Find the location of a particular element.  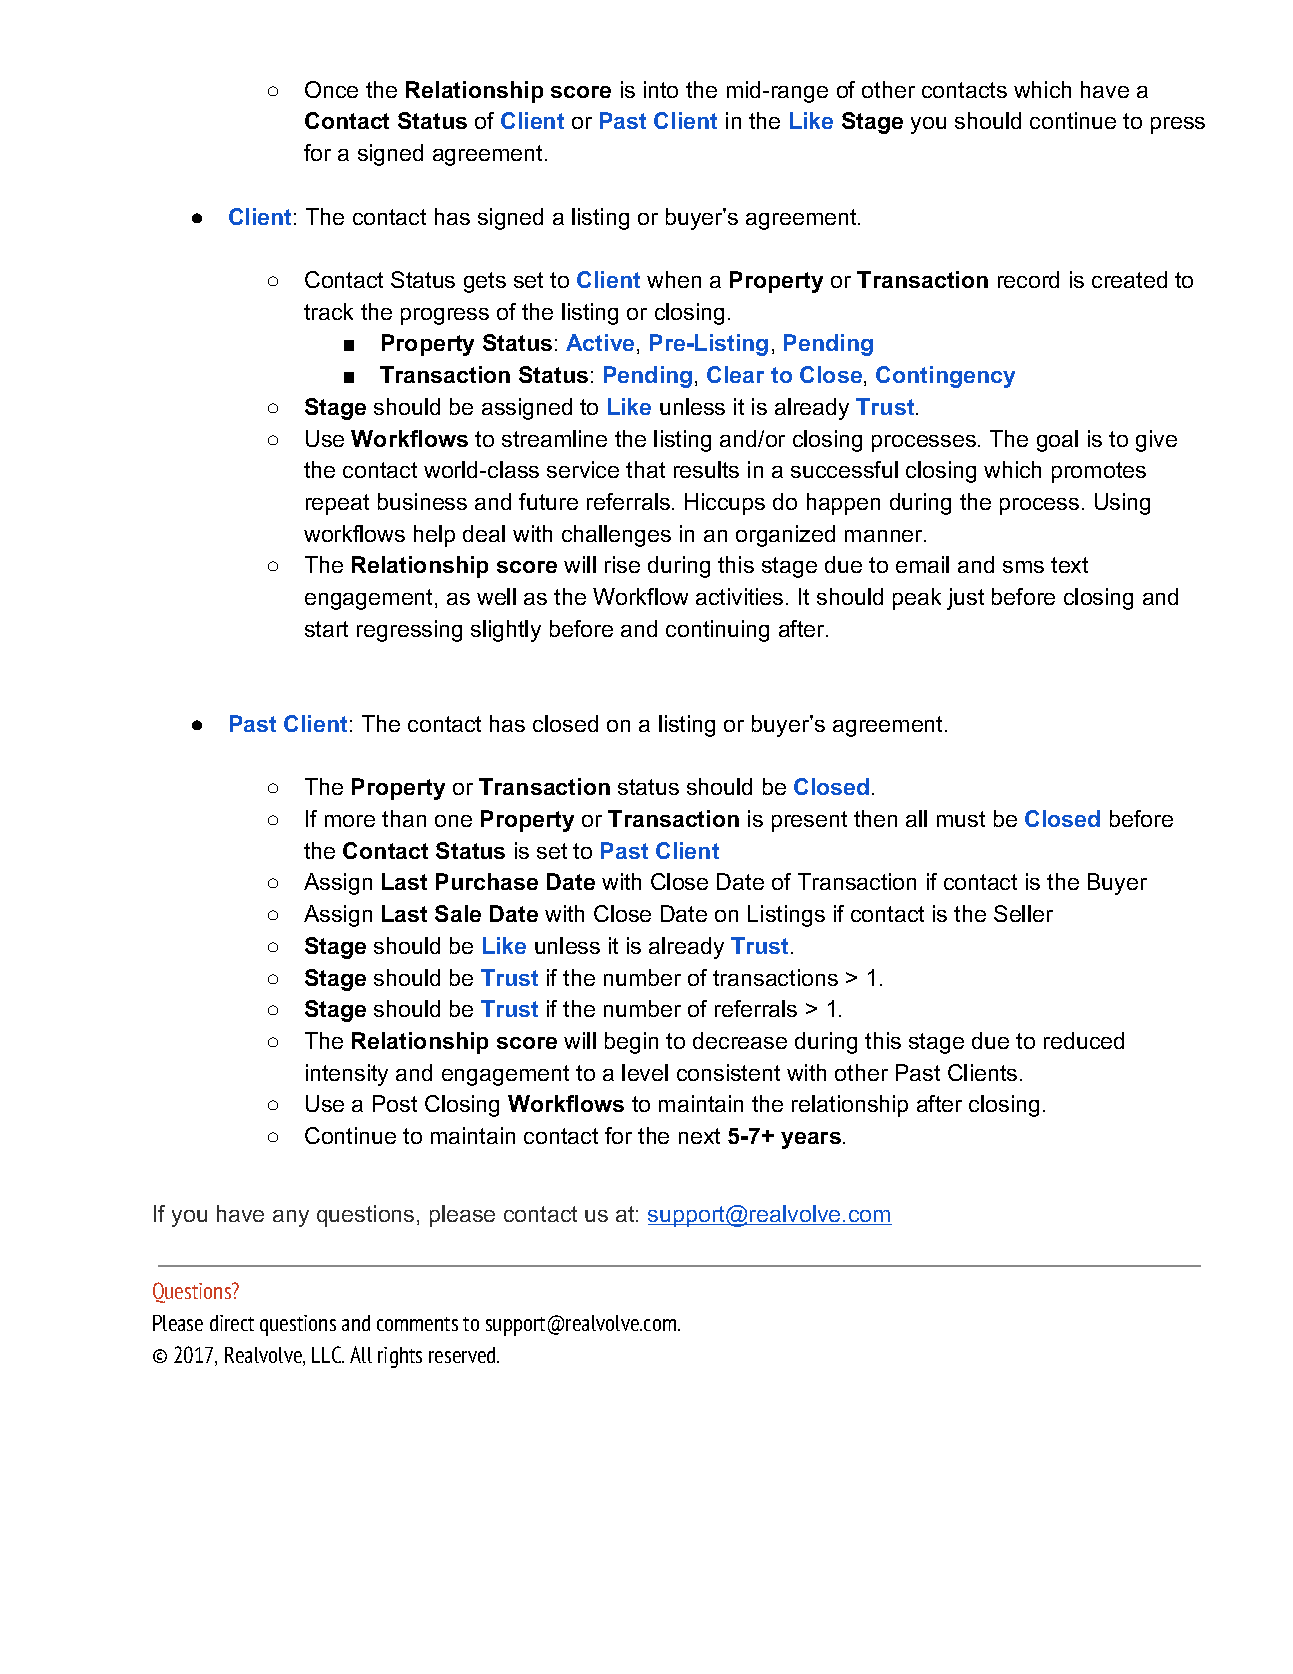

reduced is located at coordinates (1084, 1040).
